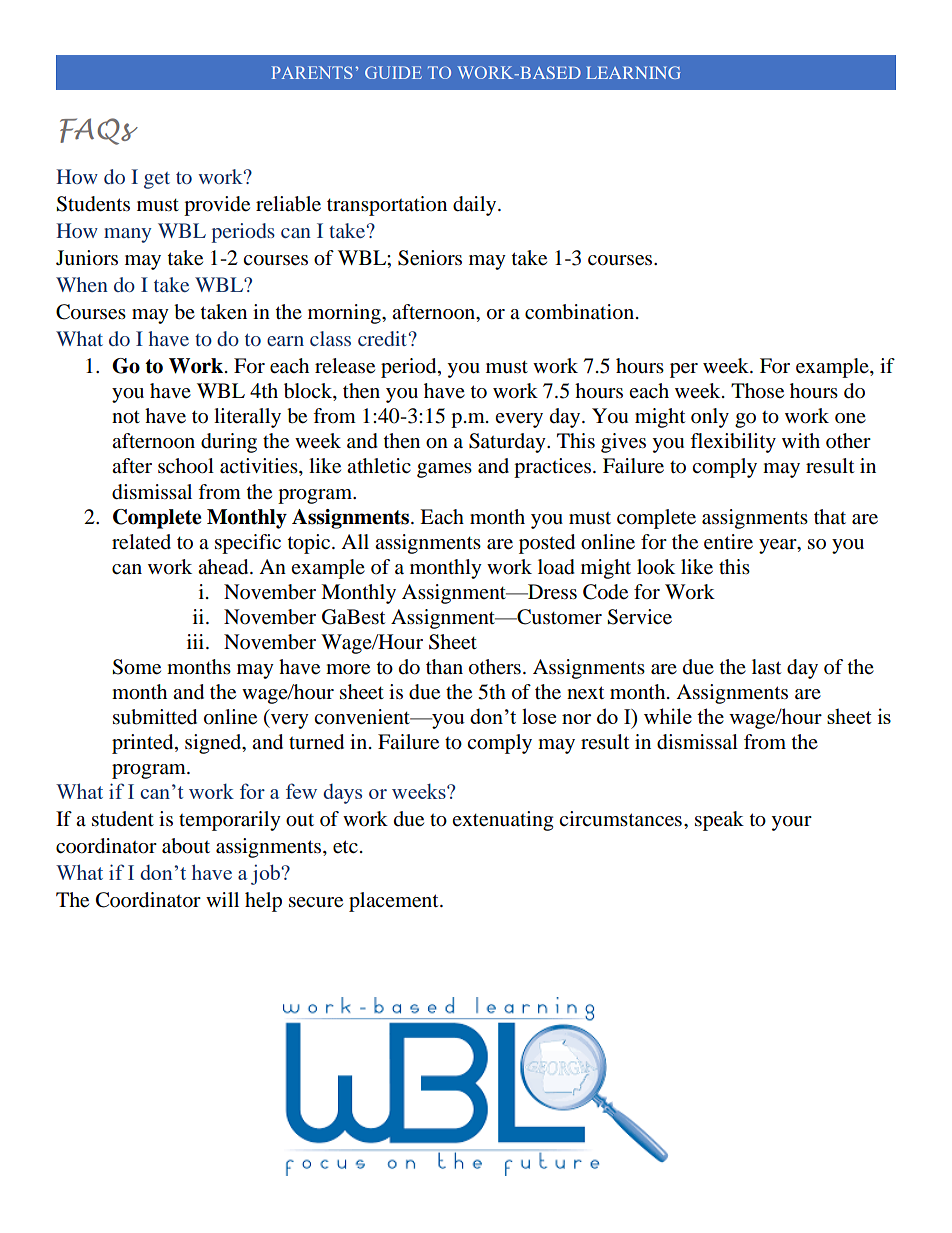 Image resolution: width=952 pixels, height=1233 pixels. Describe the element at coordinates (126, 417) in the document. I see `not` at that location.
